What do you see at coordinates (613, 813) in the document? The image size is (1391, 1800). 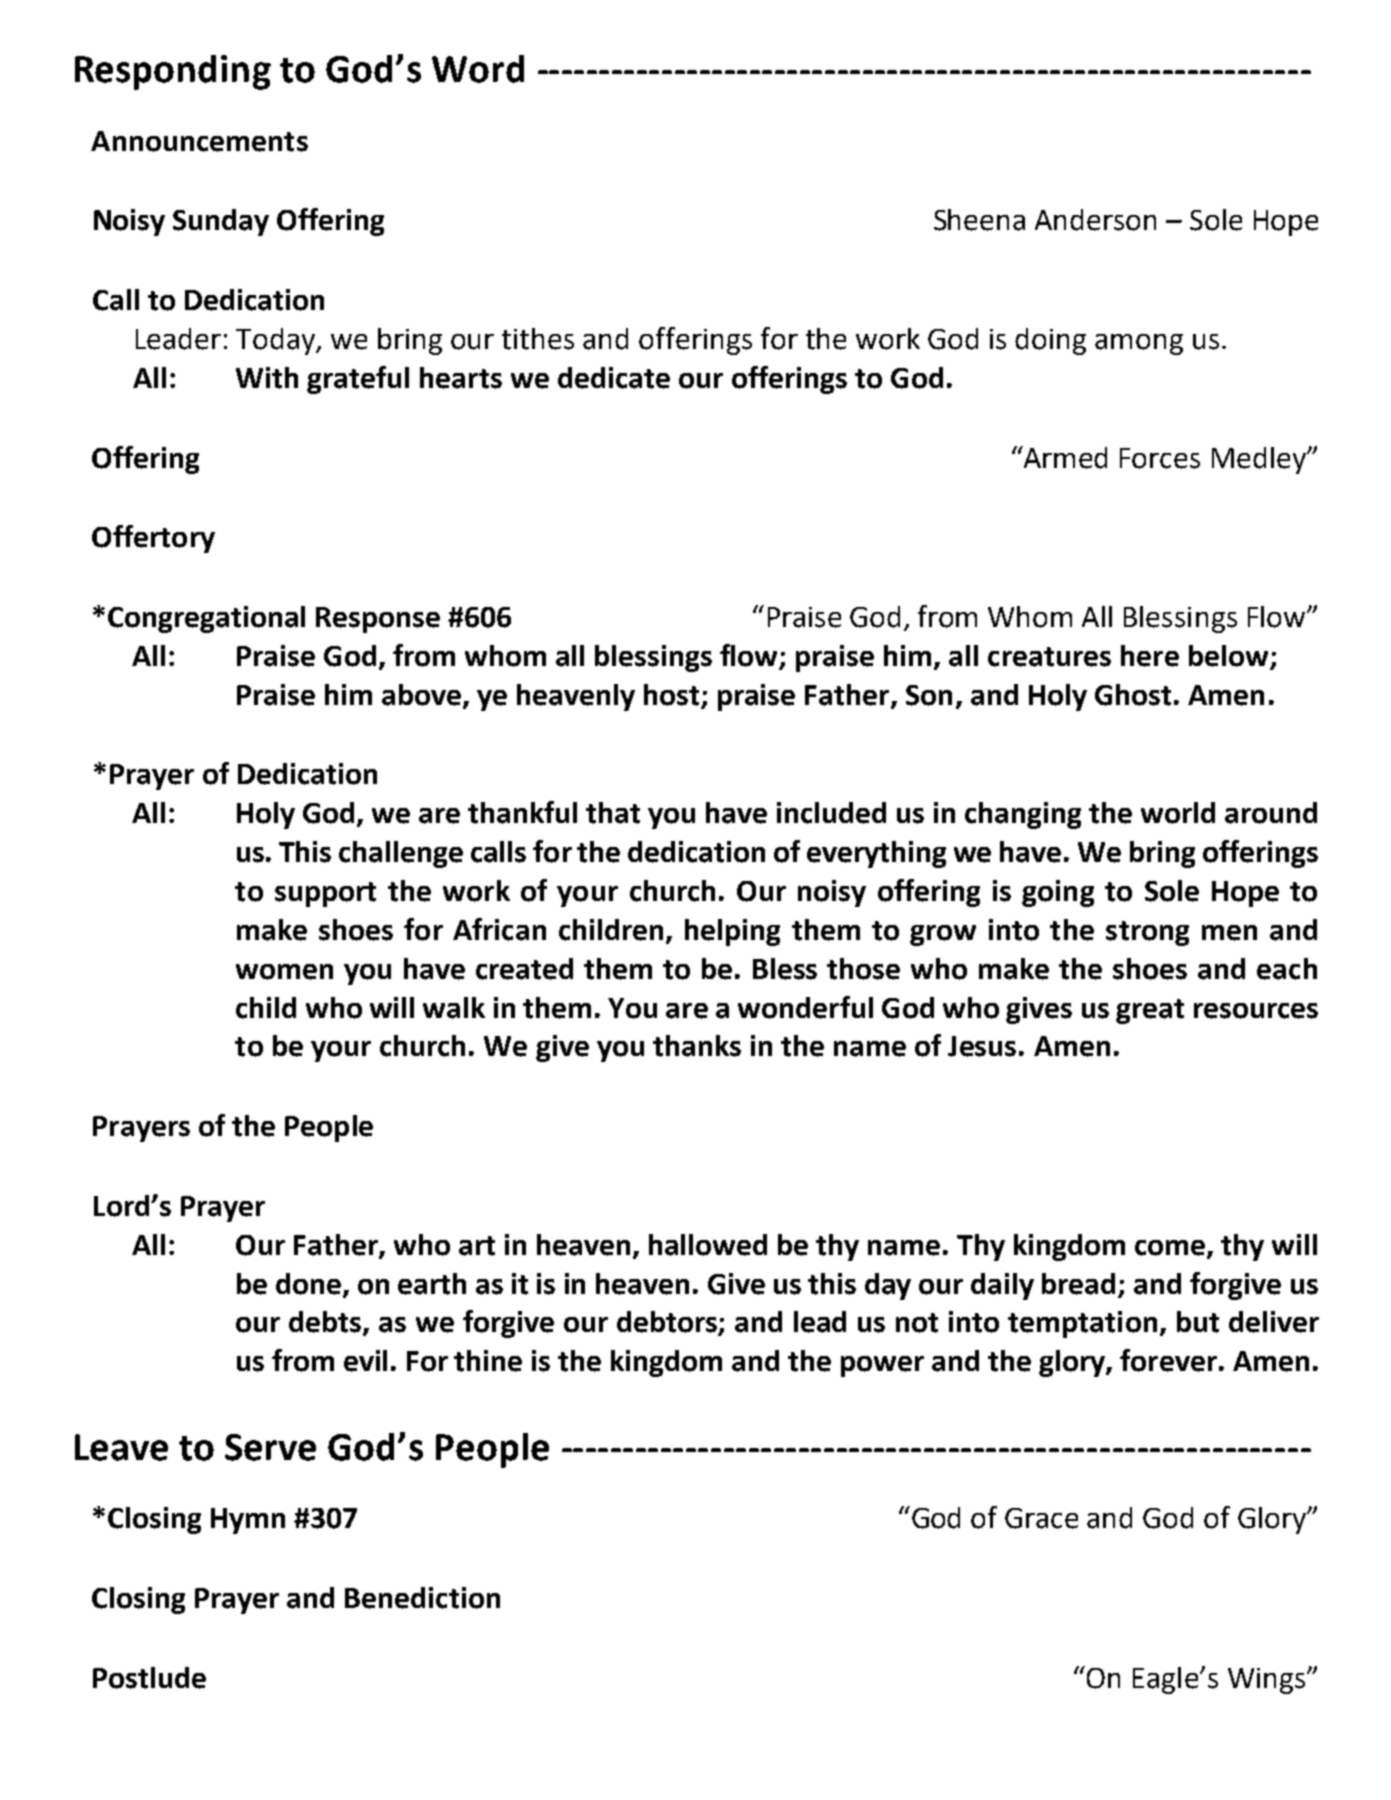 I see `that` at bounding box center [613, 813].
